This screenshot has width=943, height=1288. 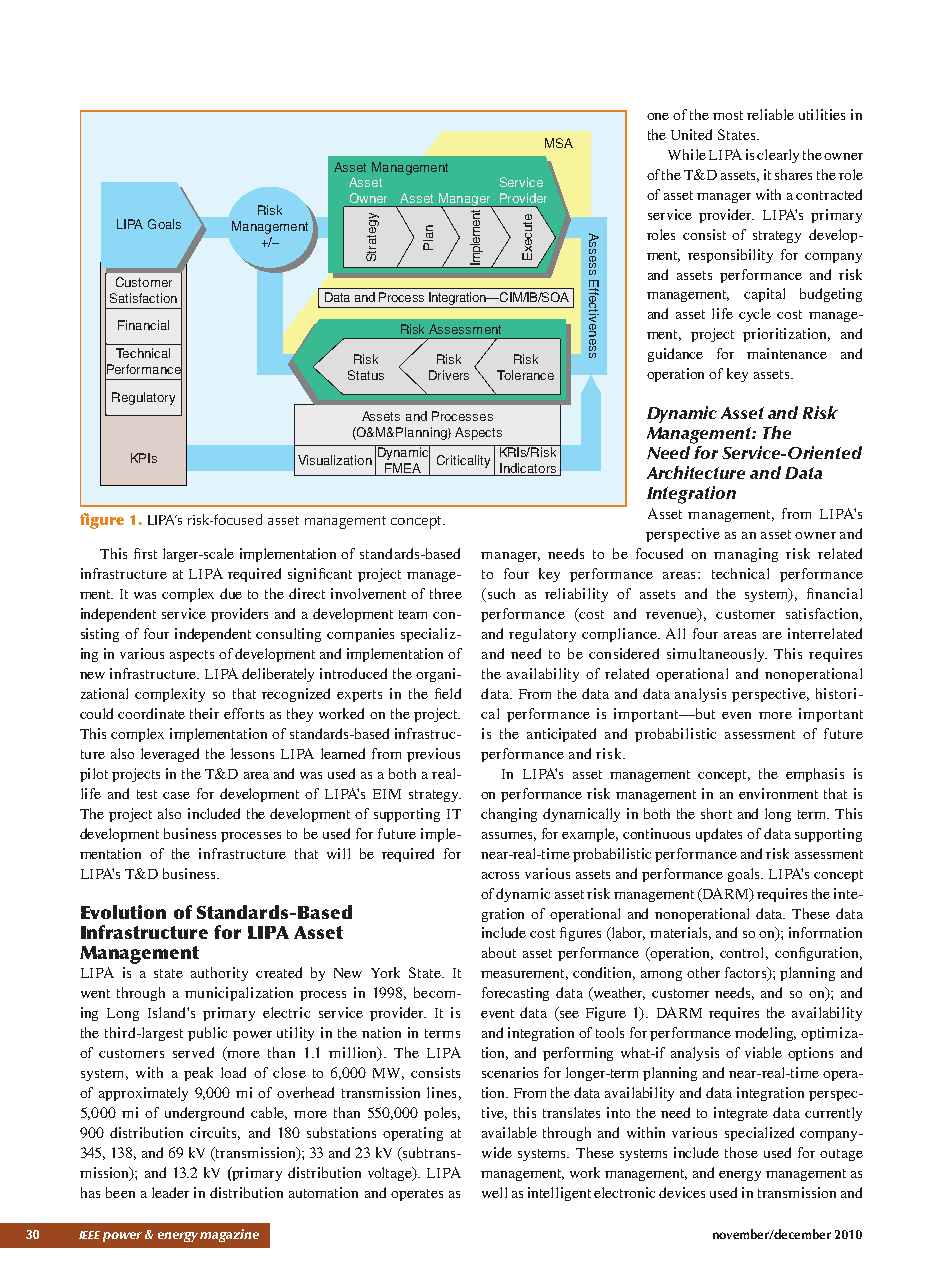 What do you see at coordinates (719, 835) in the screenshot?
I see `updates` at bounding box center [719, 835].
